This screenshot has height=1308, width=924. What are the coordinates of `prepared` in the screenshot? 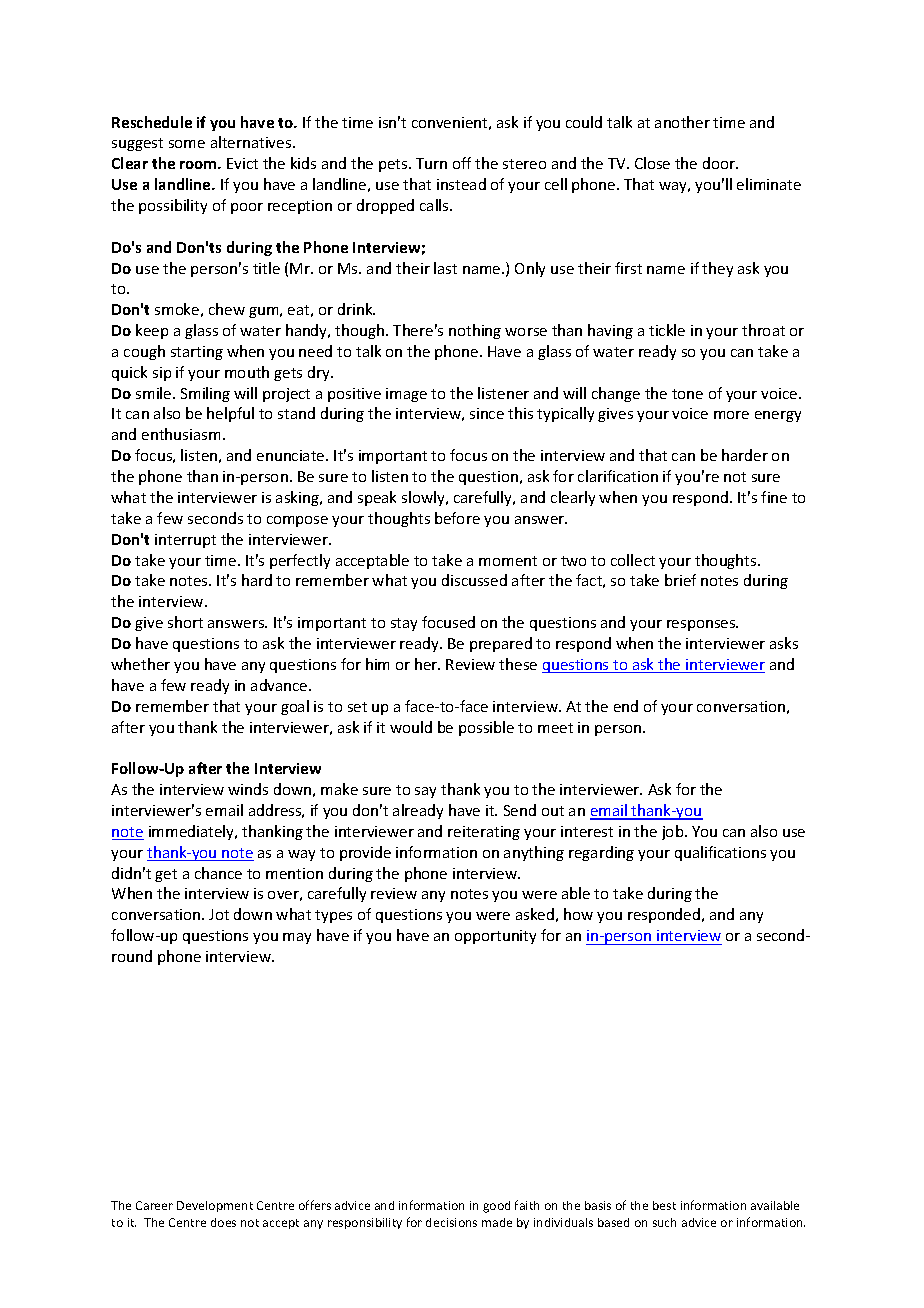 It's located at (501, 644).
